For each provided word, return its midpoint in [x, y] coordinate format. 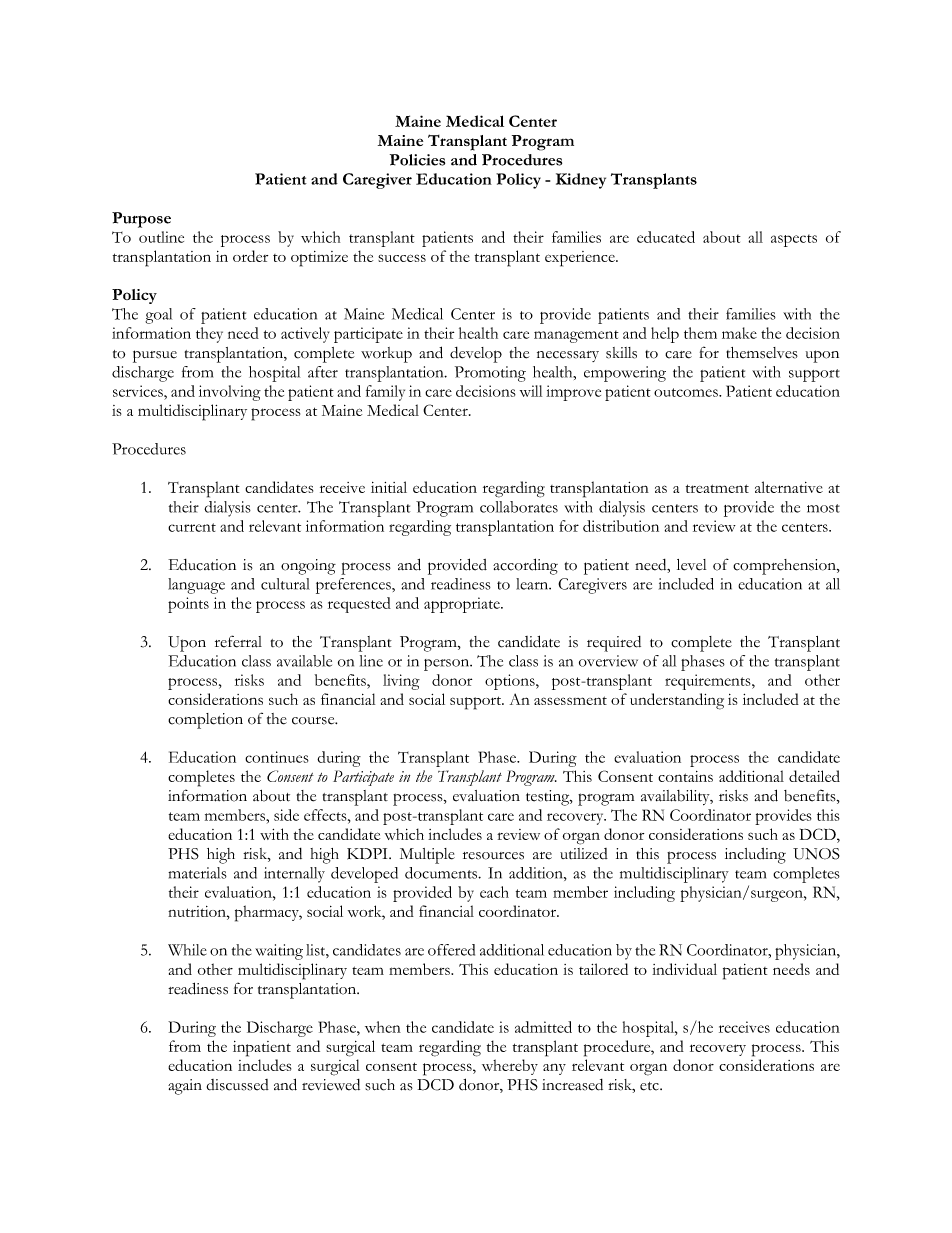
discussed [238, 1085]
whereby [510, 1067]
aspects [794, 240]
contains [685, 776]
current [192, 527]
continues [277, 757]
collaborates [519, 507]
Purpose [141, 220]
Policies [417, 160]
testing [549, 798]
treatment [717, 488]
